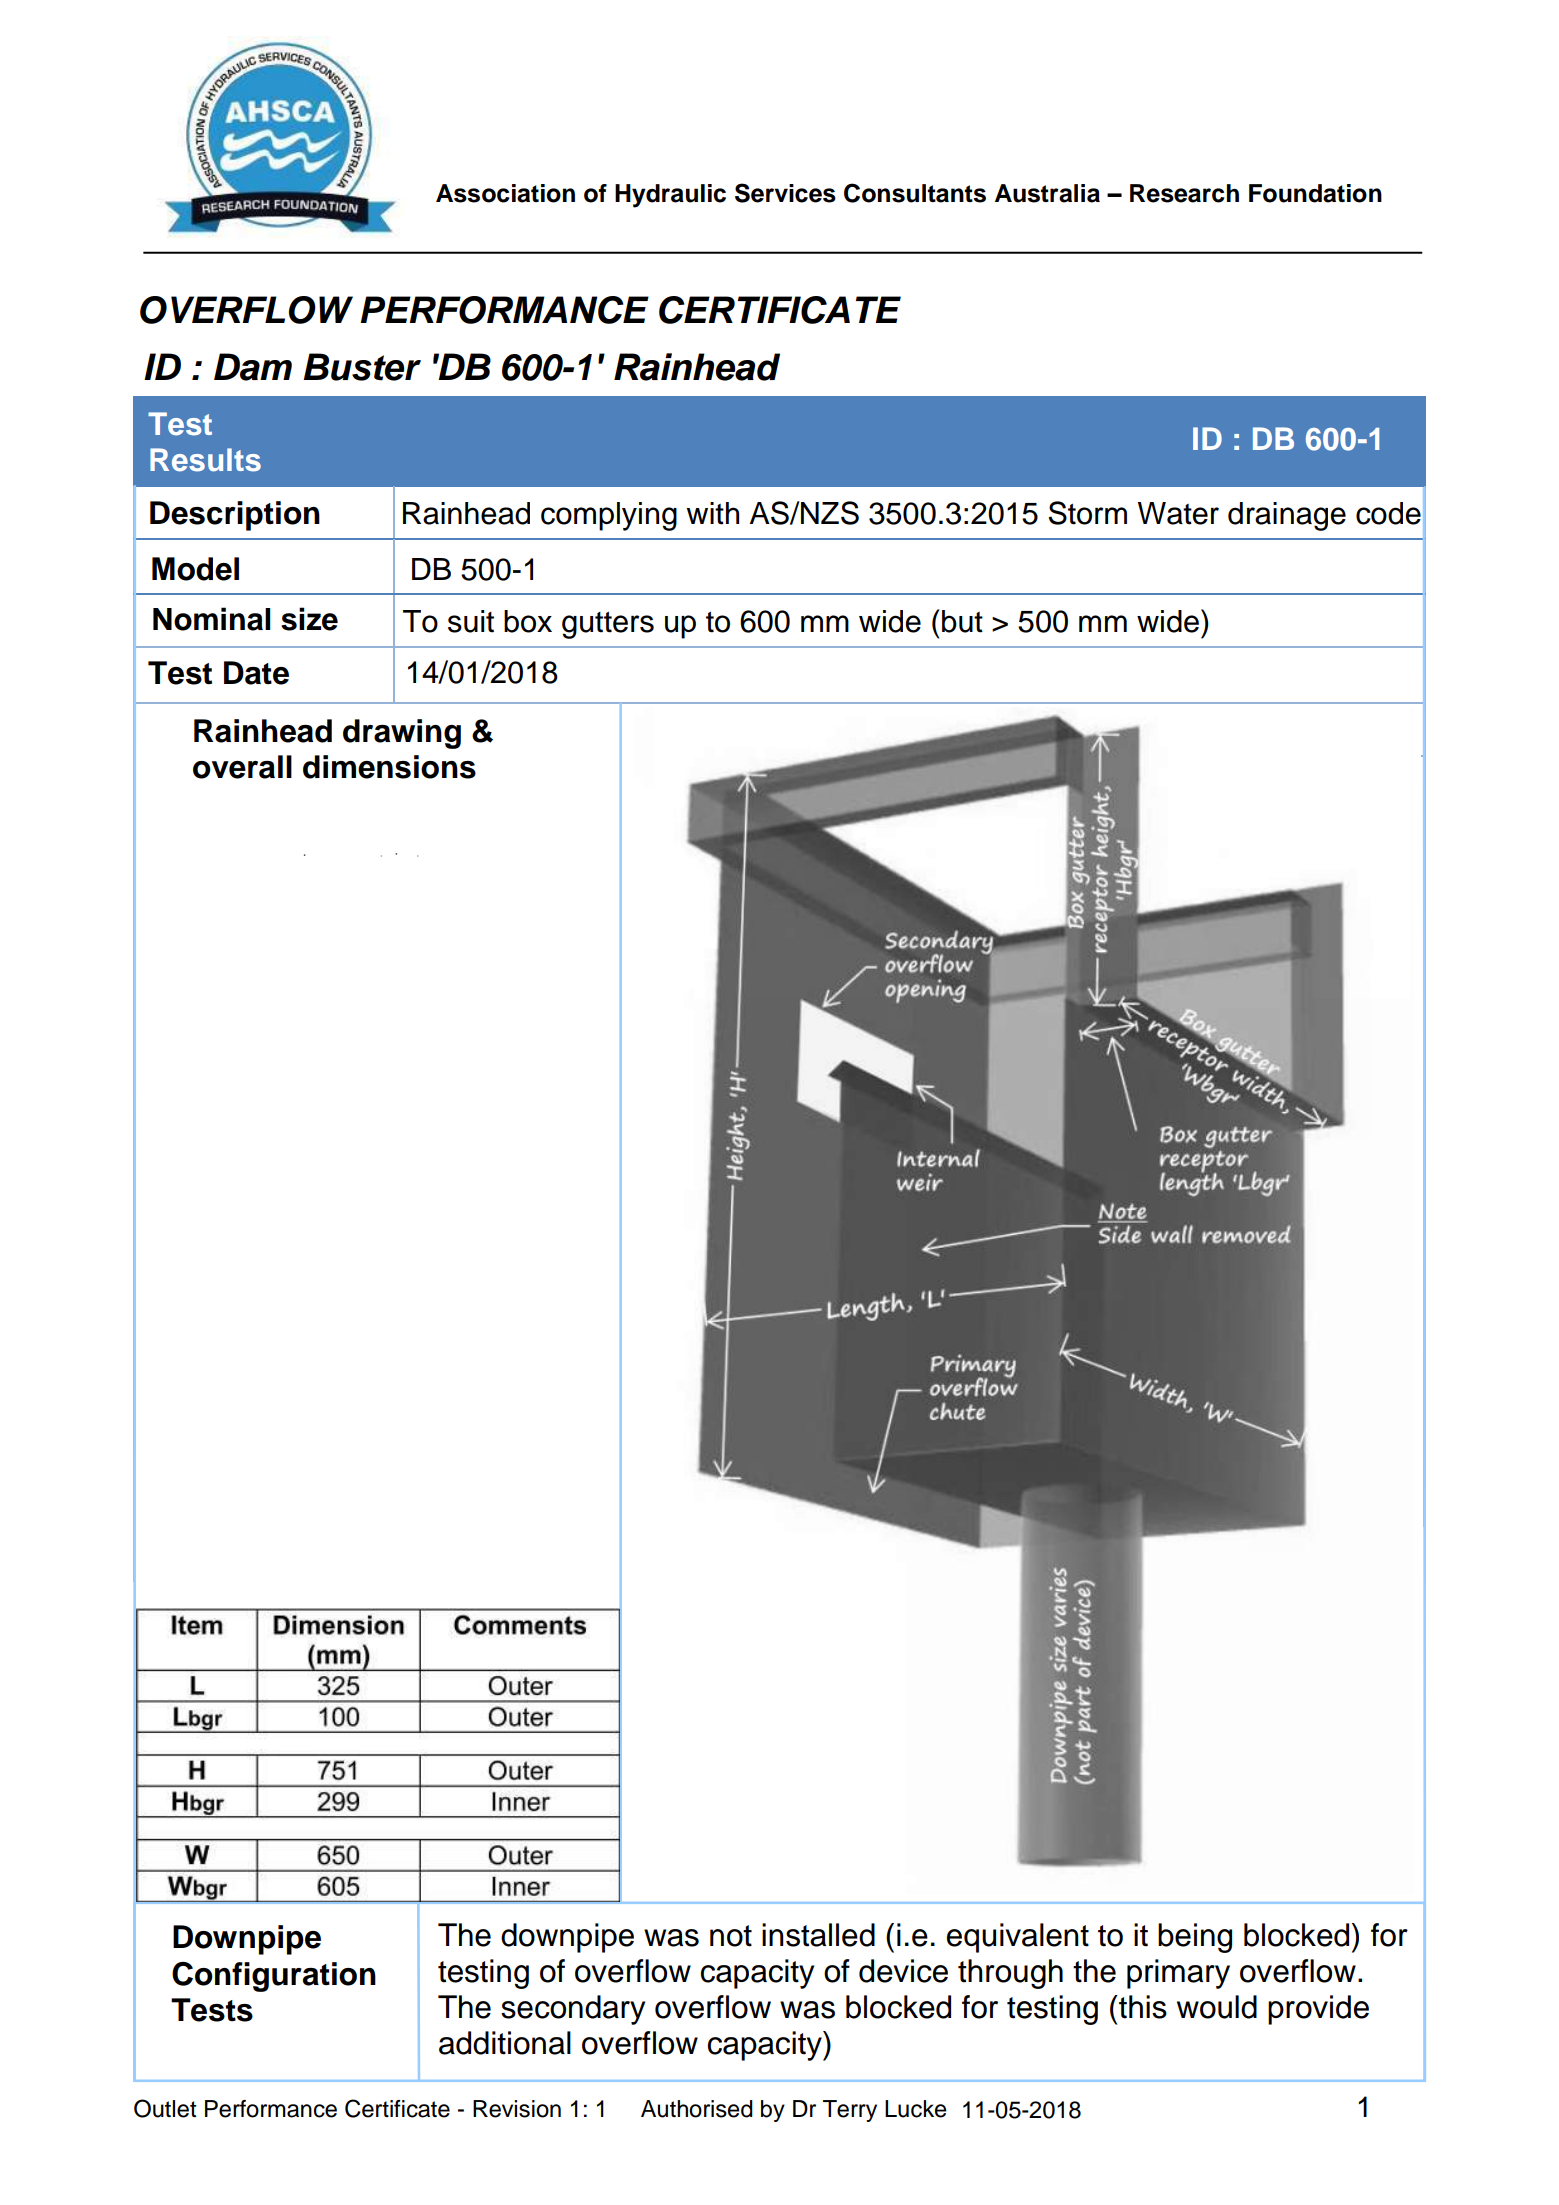  I want to click on Services, so click(785, 193).
